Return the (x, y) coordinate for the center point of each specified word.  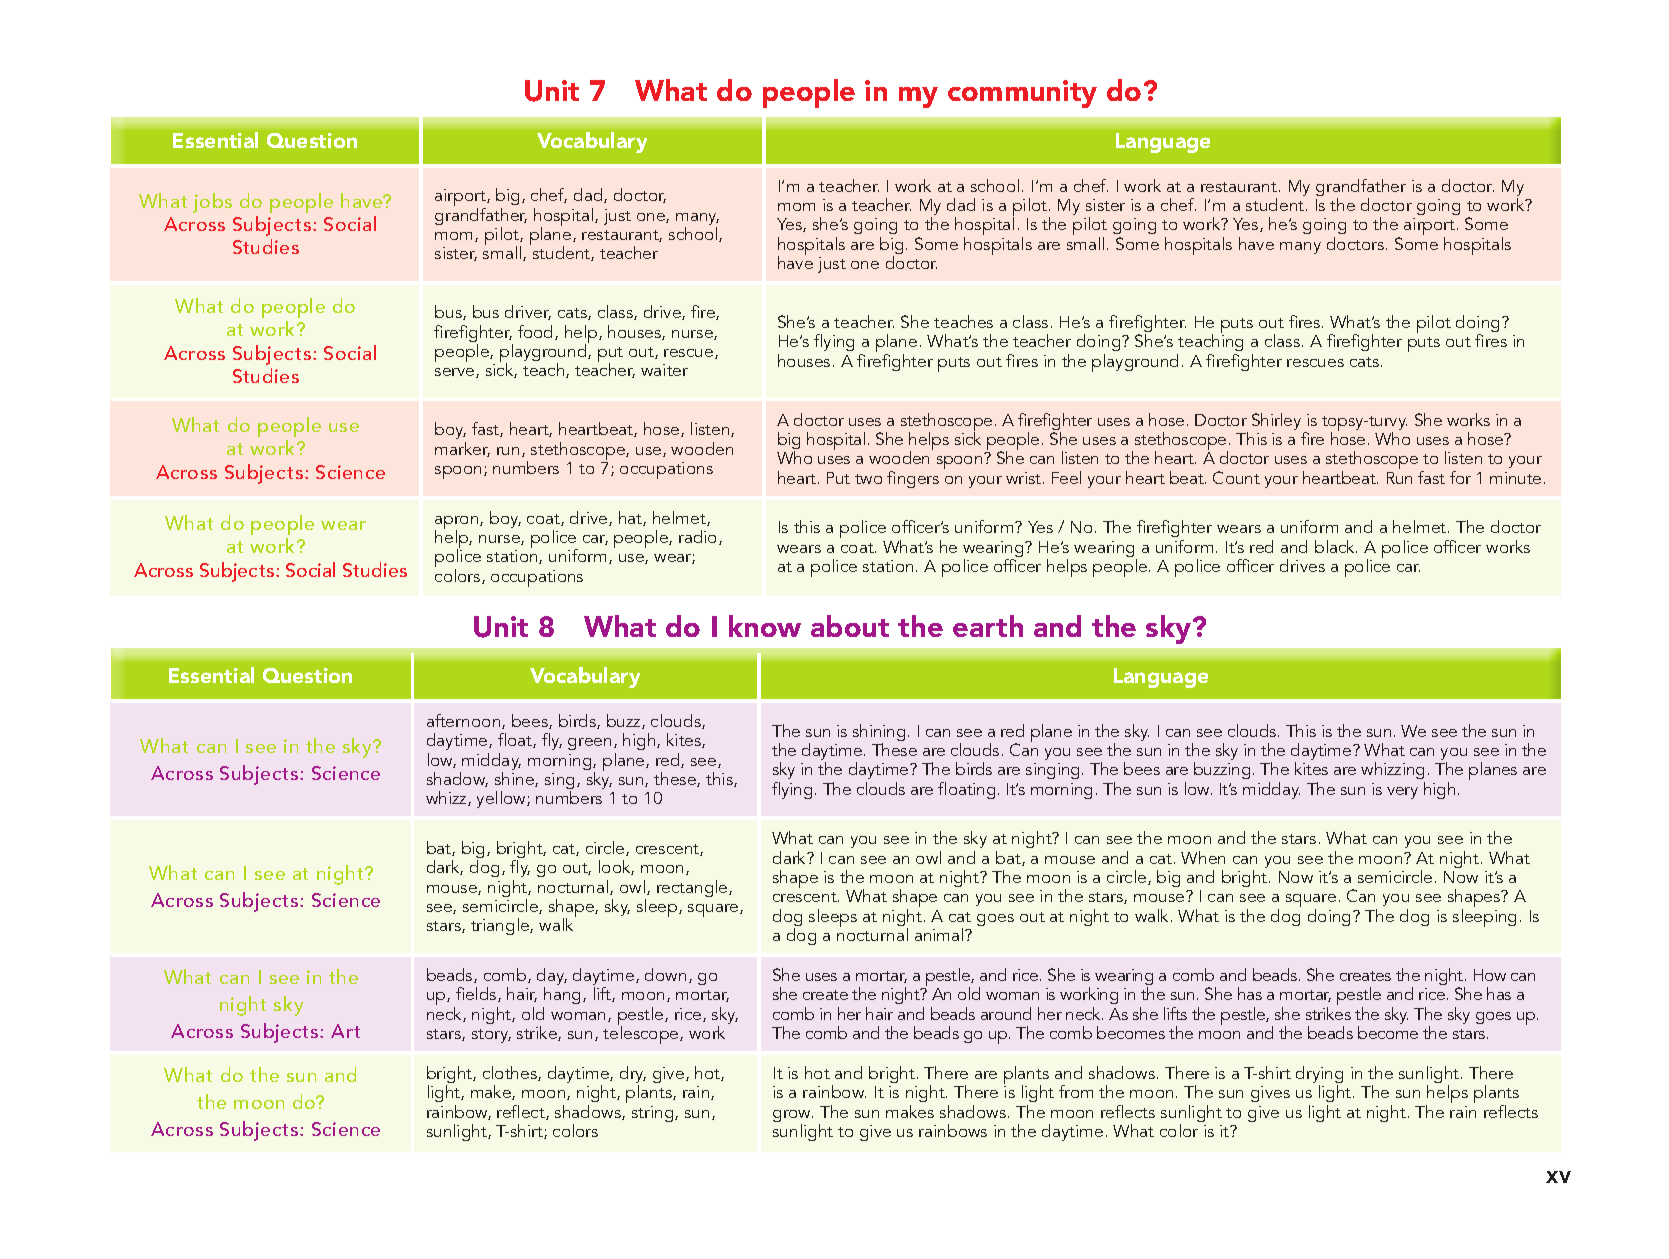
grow (793, 1117)
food (537, 332)
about (850, 626)
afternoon (465, 721)
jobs (212, 203)
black (1336, 546)
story (491, 1036)
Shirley (1276, 421)
